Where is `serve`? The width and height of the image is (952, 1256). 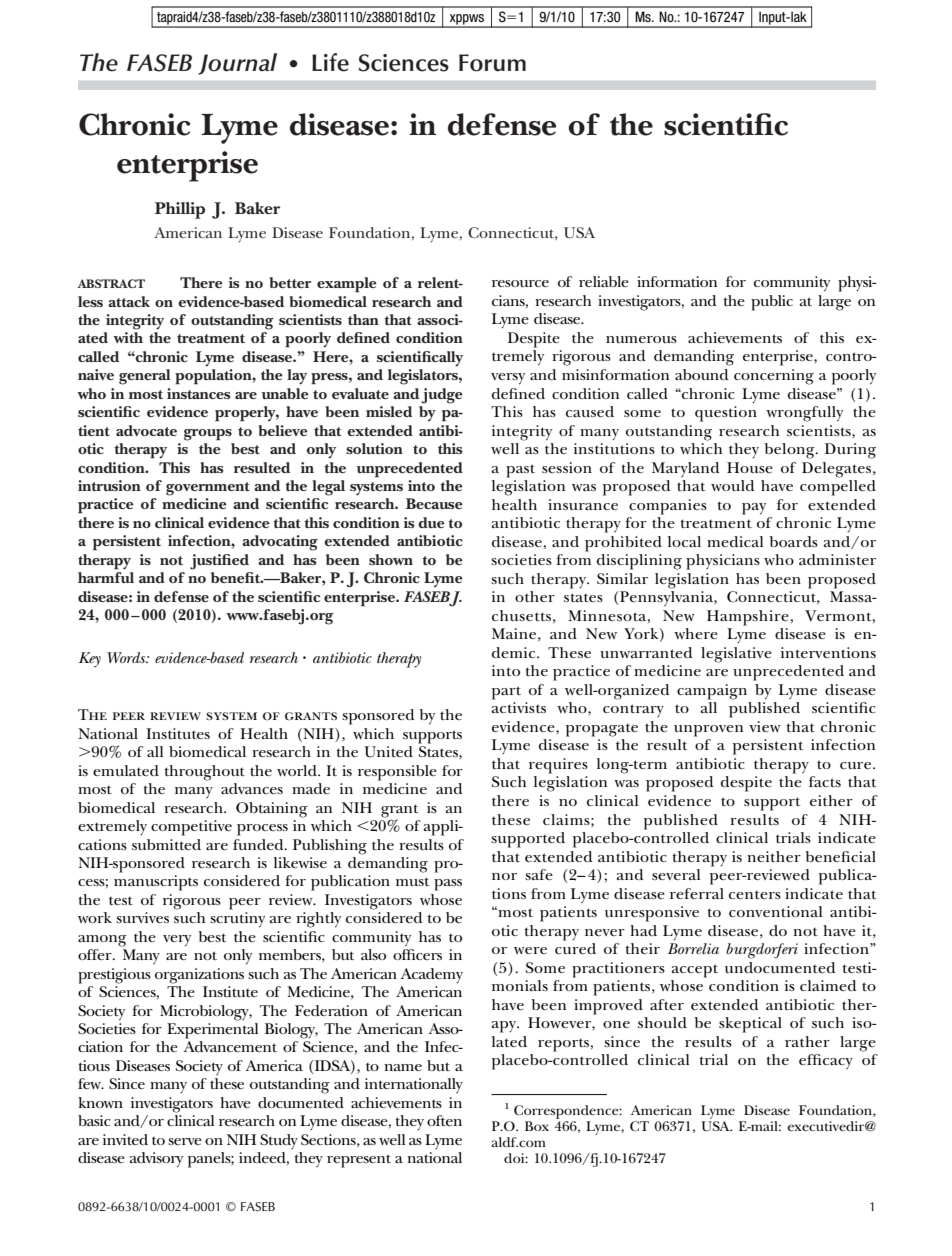
serve is located at coordinates (185, 1141).
